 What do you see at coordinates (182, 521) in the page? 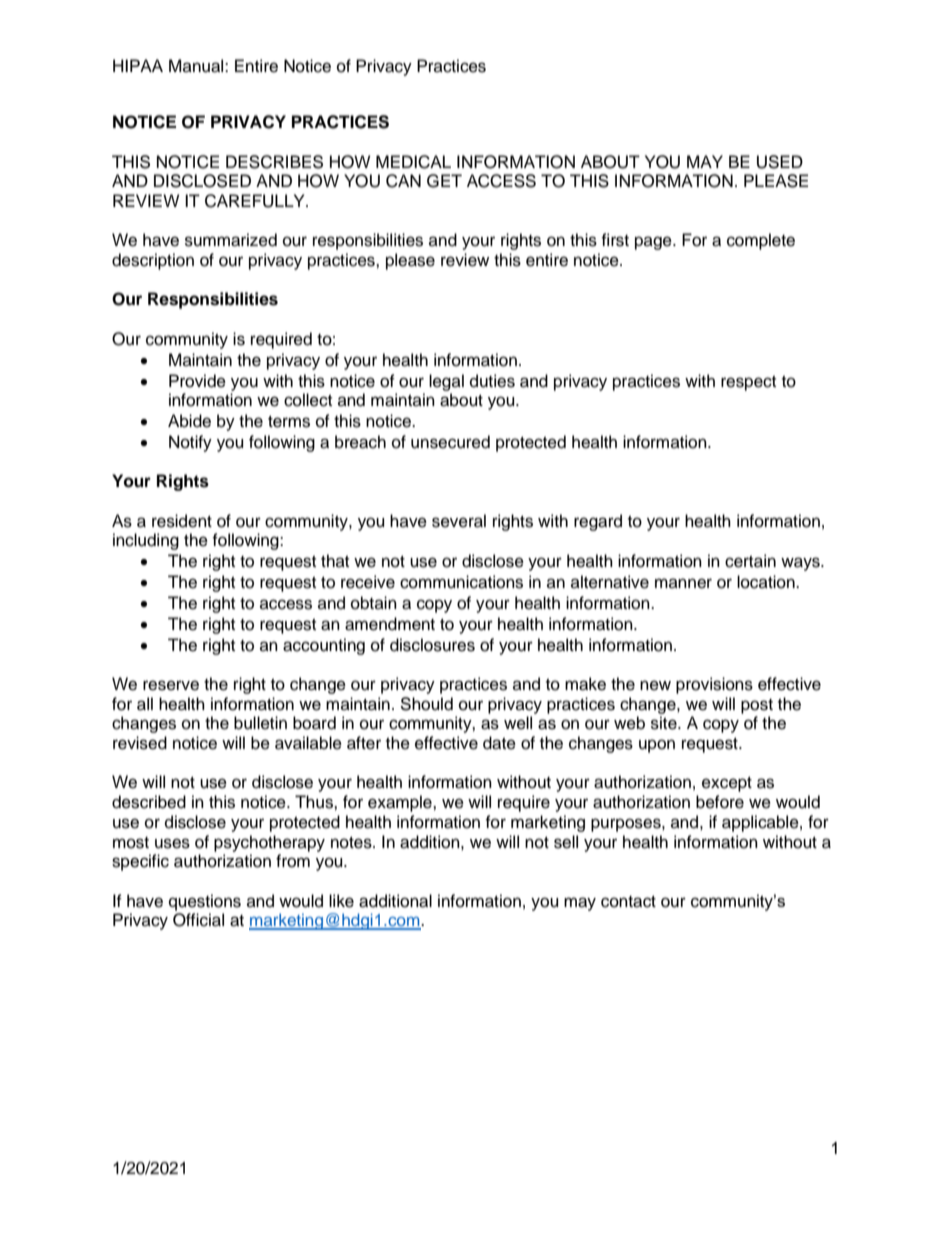
I see `resident` at bounding box center [182, 521].
